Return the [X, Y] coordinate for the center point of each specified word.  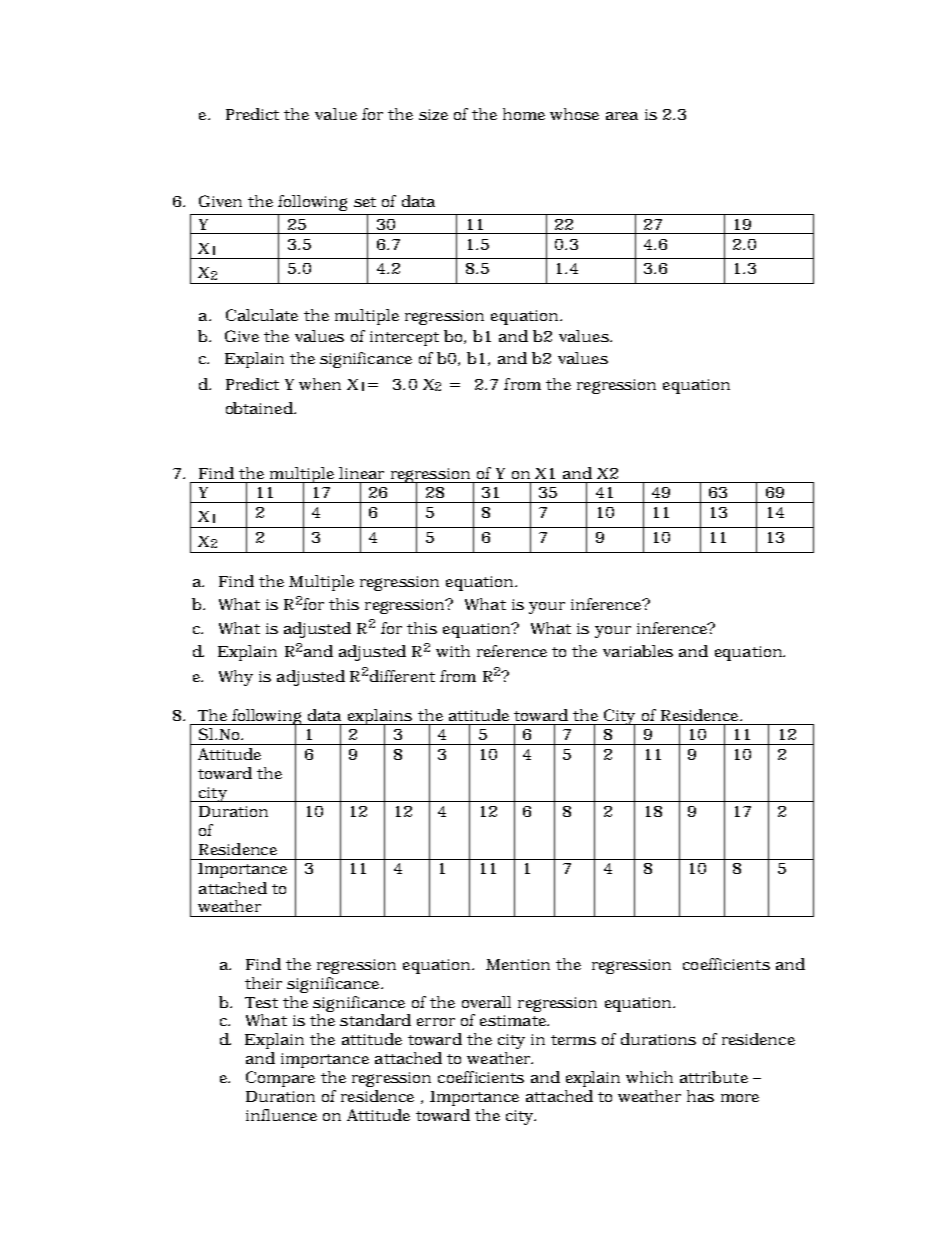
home [524, 114]
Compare [280, 1079]
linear [361, 473]
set [365, 202]
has [700, 1096]
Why [236, 678]
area [622, 116]
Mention [518, 964]
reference [512, 651]
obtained [260, 408]
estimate [514, 1020]
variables [638, 651]
